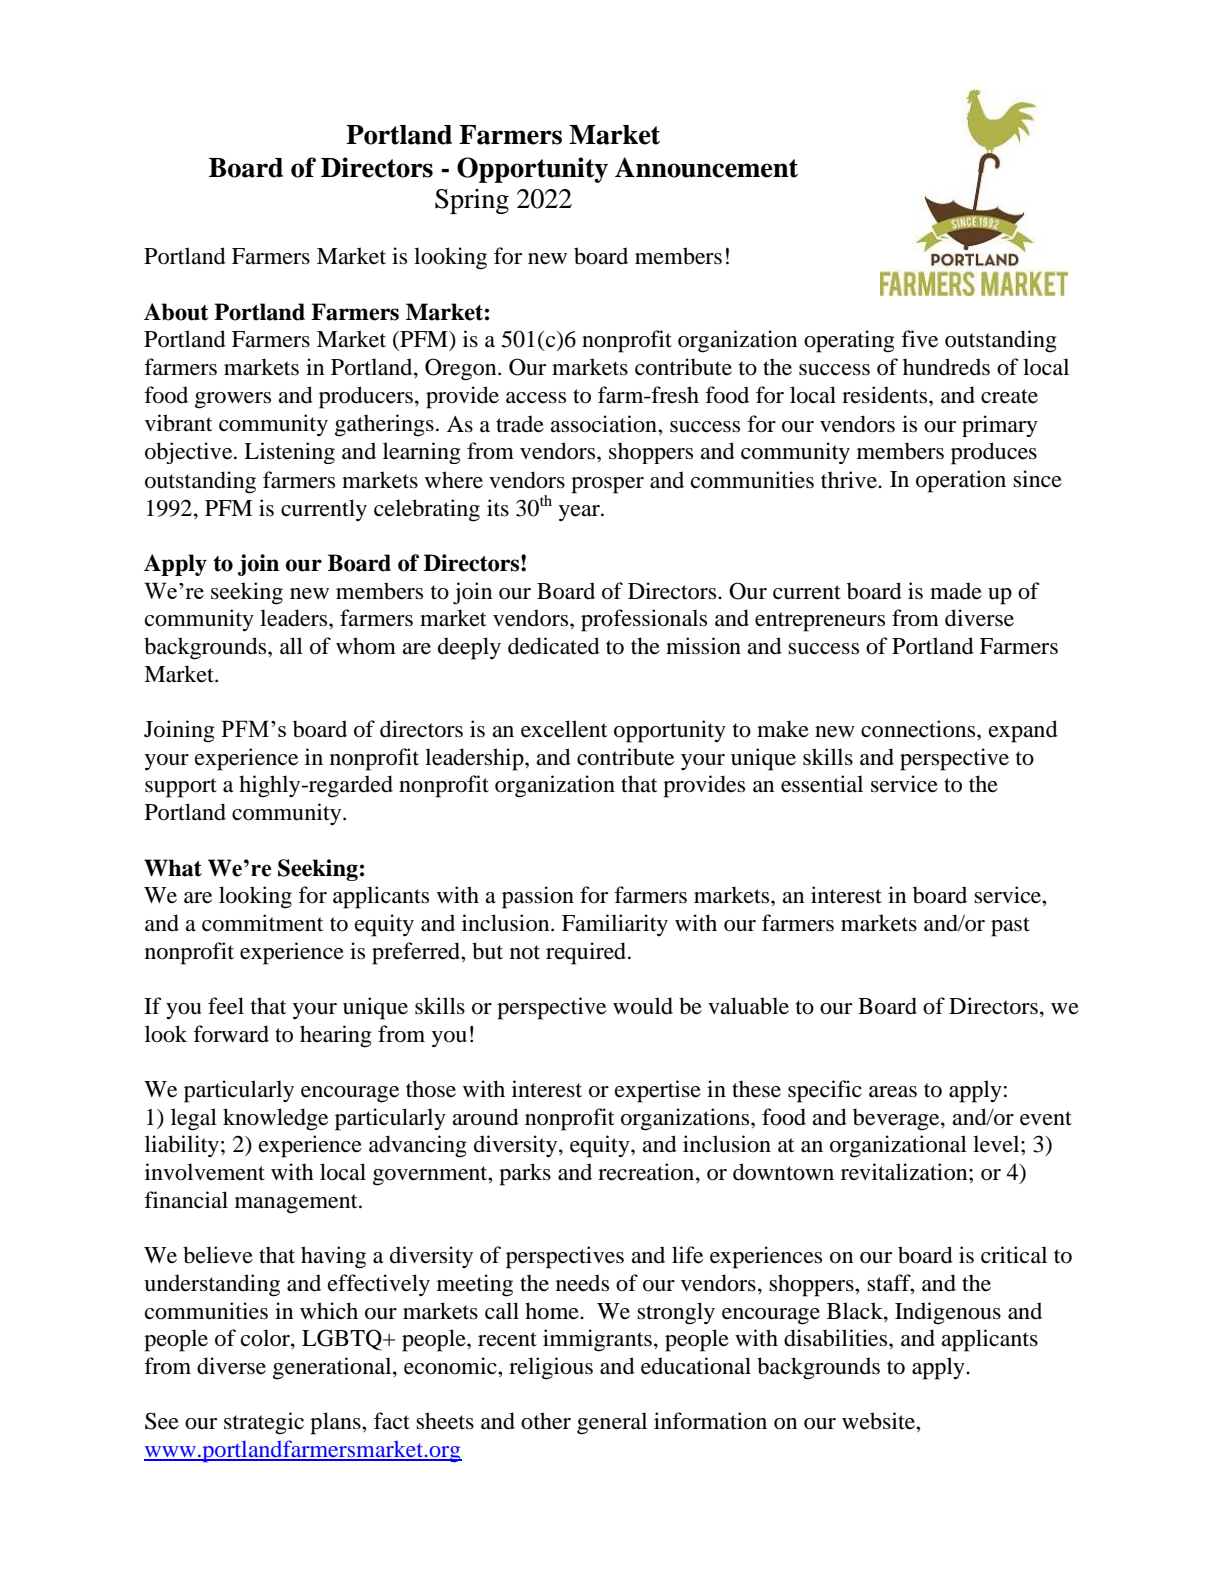 The height and width of the page is (1589, 1228). What do you see at coordinates (919, 339) in the page?
I see `five` at bounding box center [919, 339].
